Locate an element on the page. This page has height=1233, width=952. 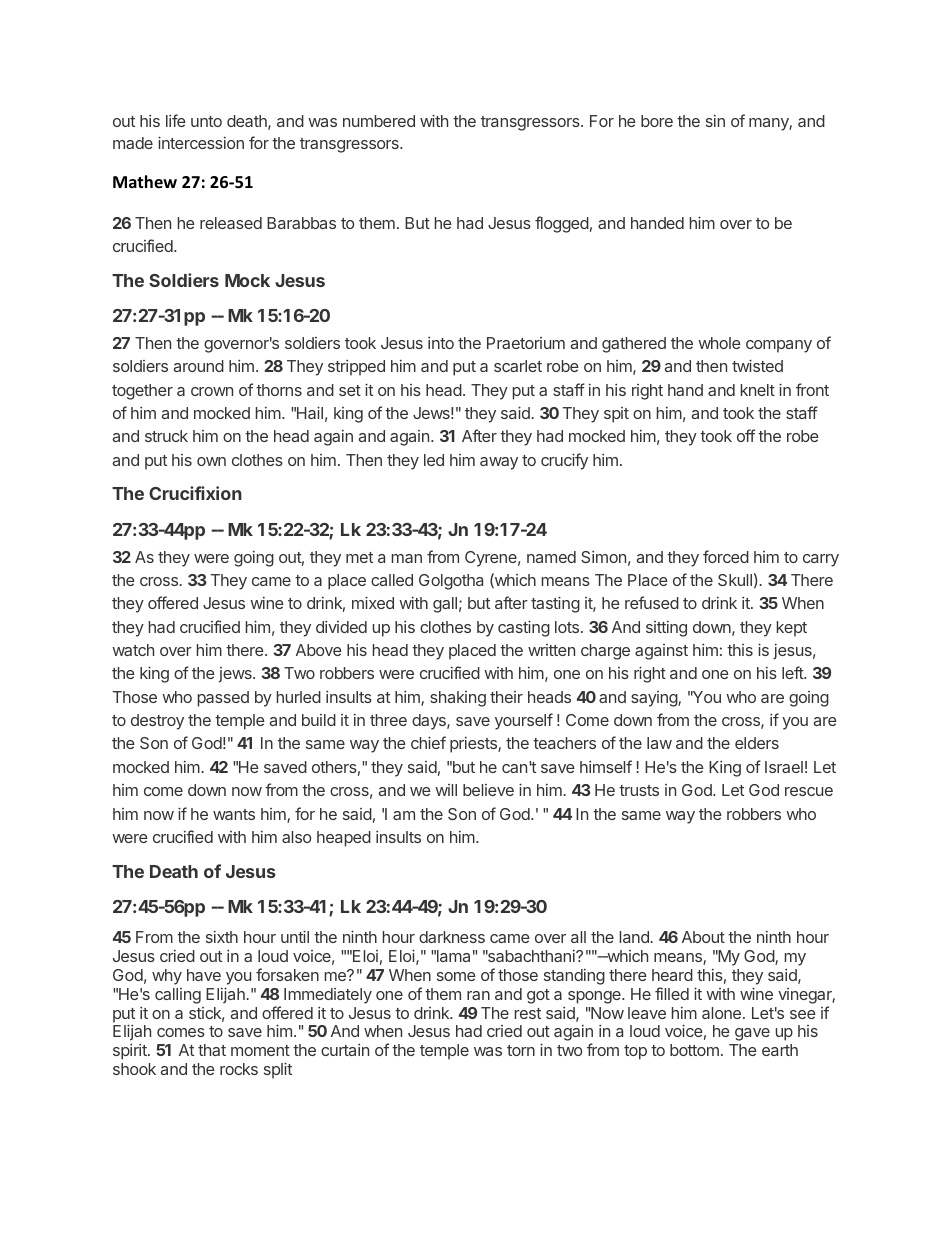
watch is located at coordinates (133, 650).
